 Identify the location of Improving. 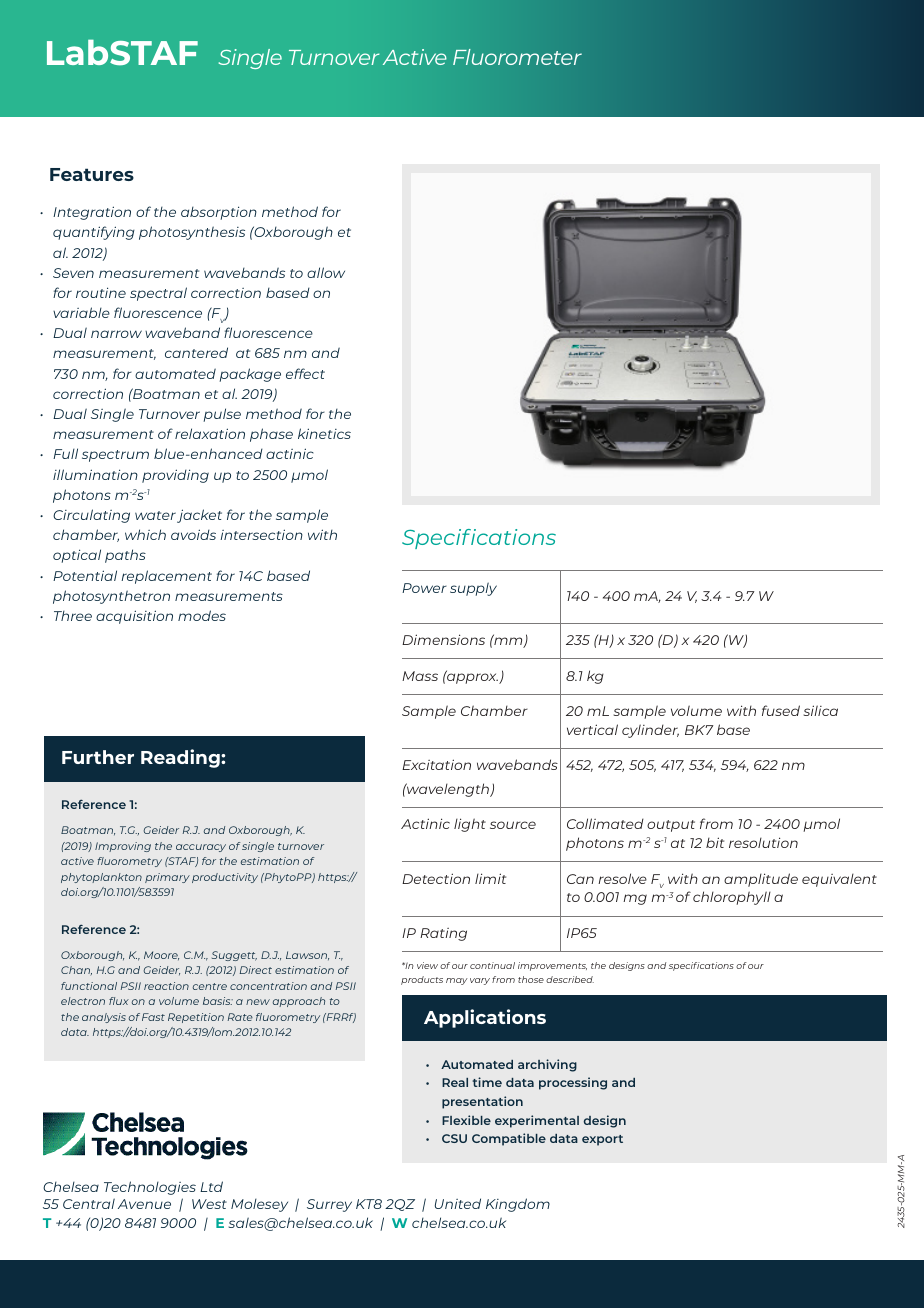
(123, 847).
